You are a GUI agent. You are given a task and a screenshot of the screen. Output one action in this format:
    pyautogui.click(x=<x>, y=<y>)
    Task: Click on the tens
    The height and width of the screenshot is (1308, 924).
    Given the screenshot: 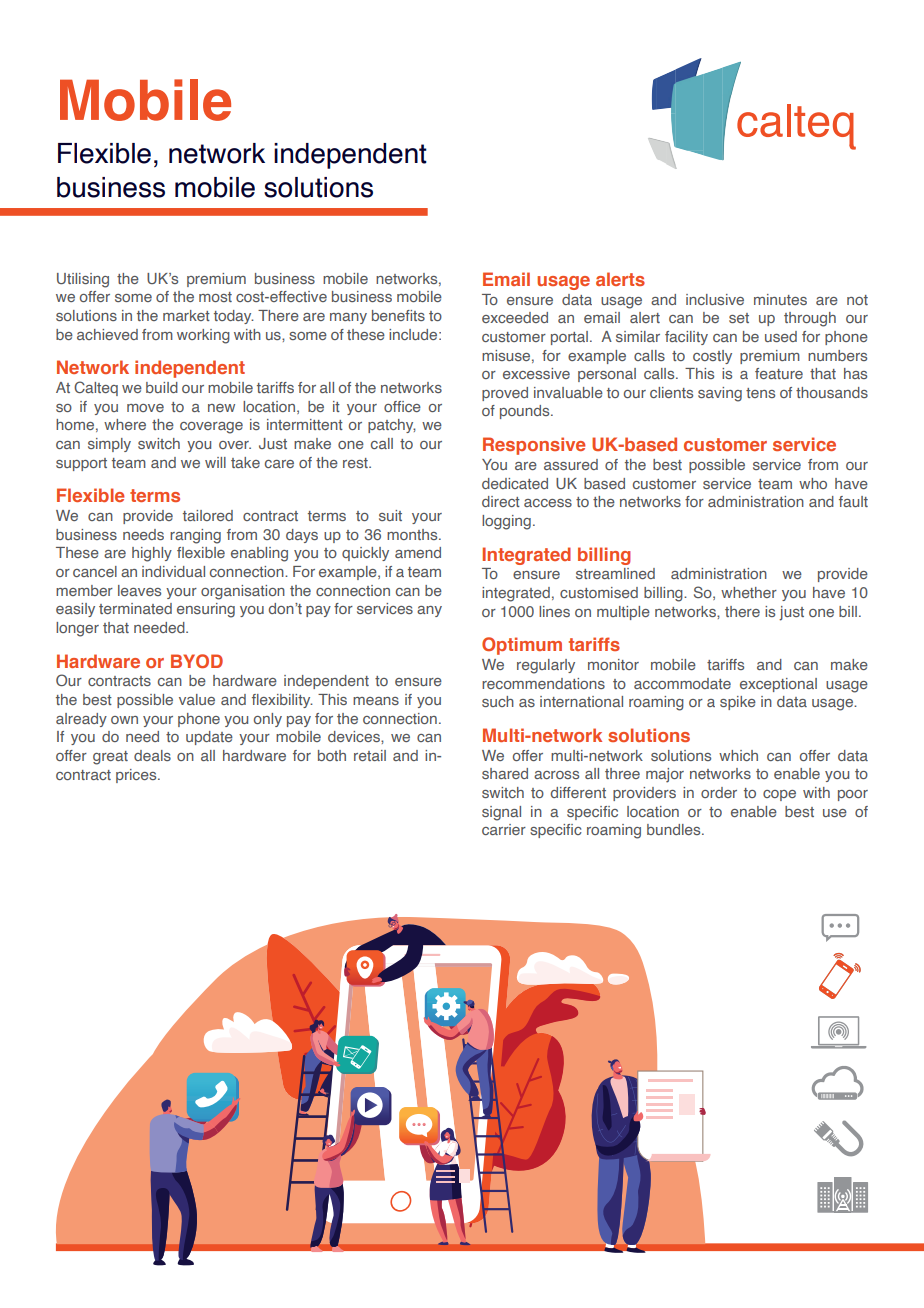 What is the action you would take?
    pyautogui.click(x=760, y=393)
